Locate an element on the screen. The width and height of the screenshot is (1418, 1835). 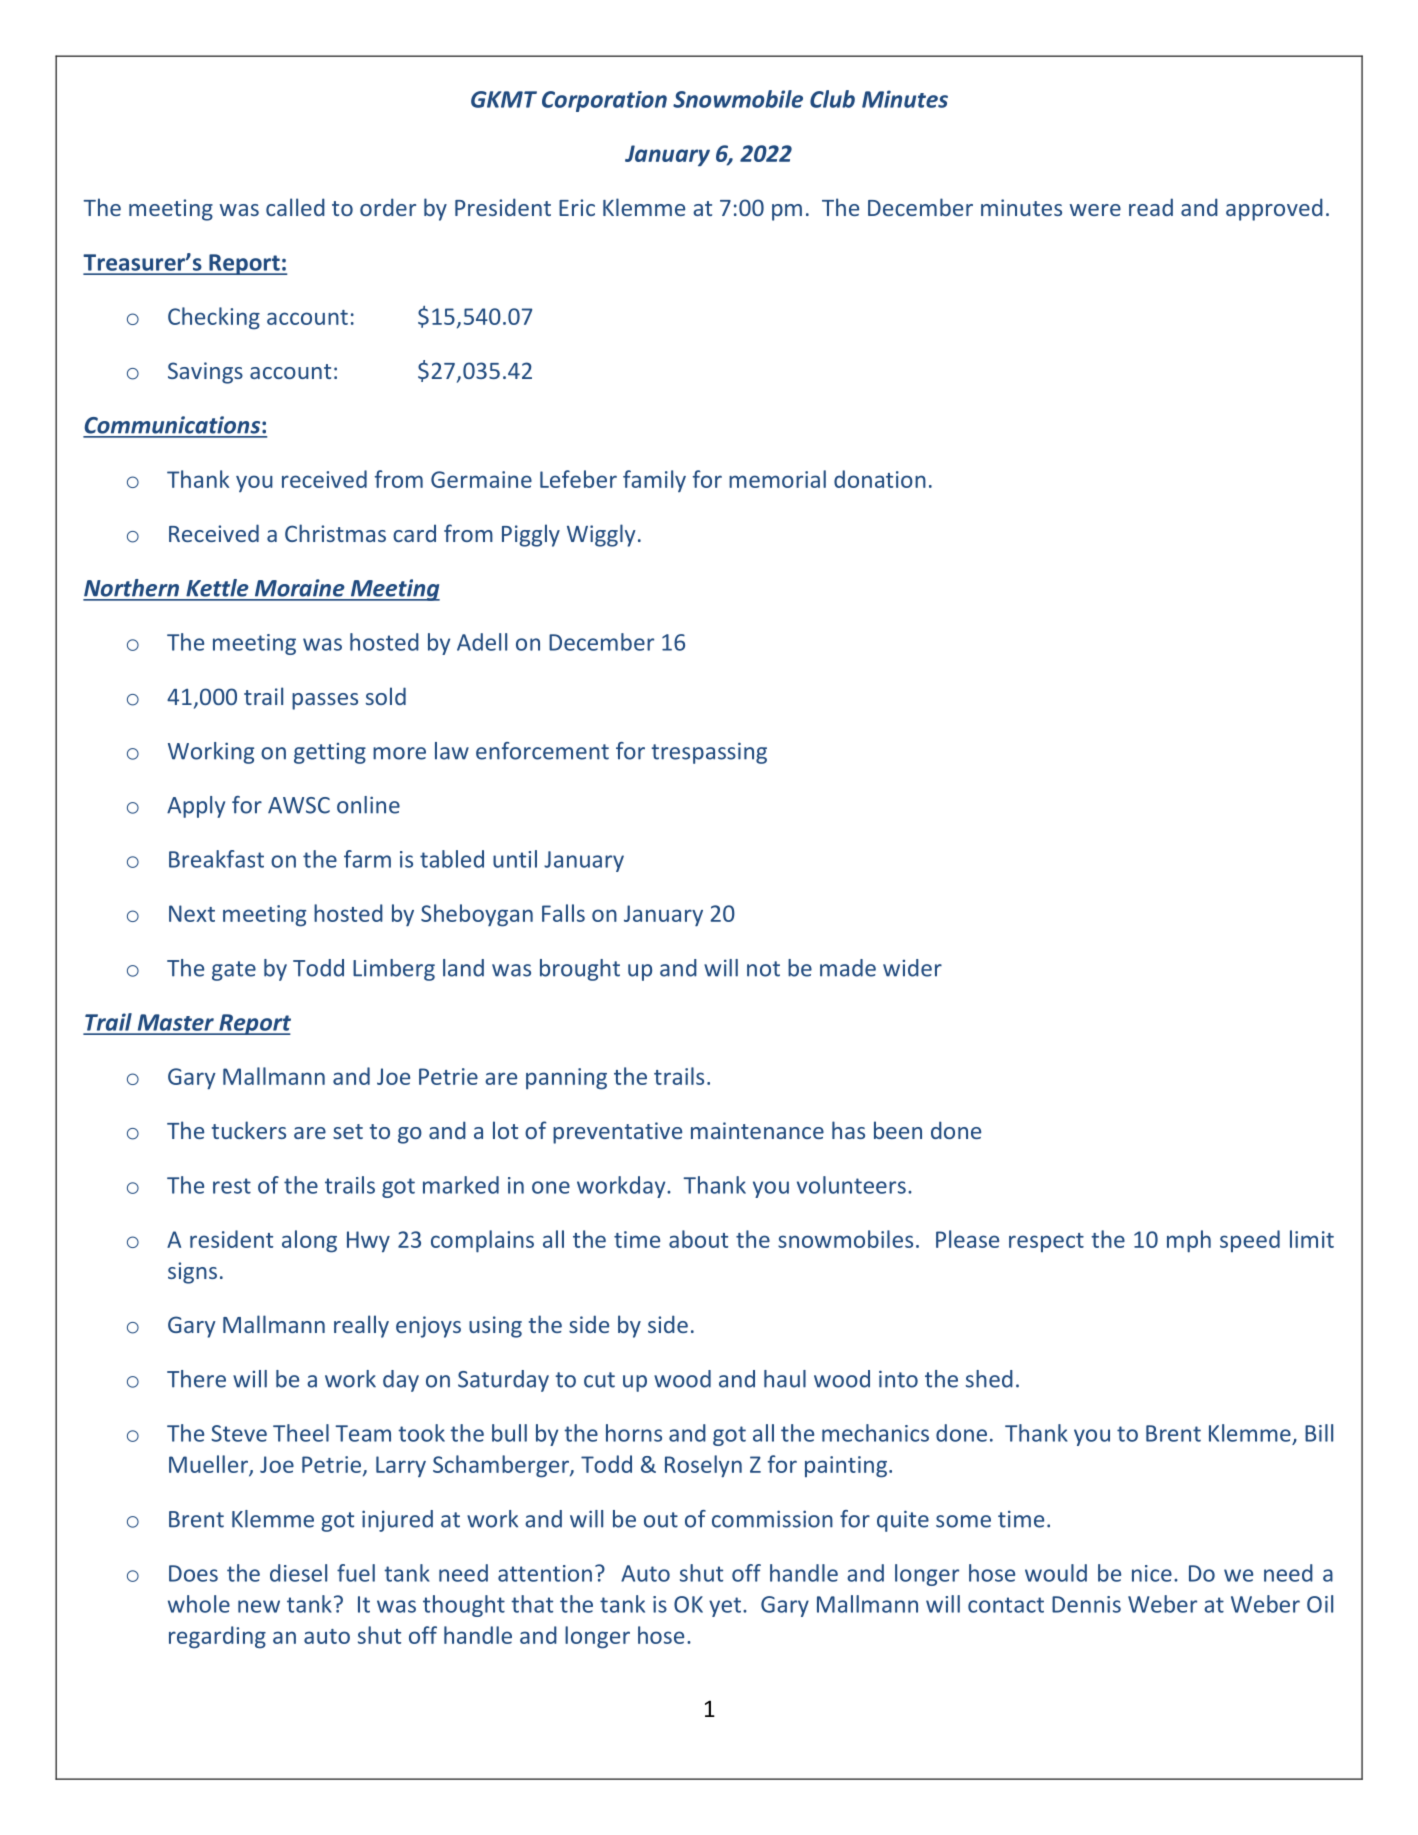
Club is located at coordinates (832, 99).
